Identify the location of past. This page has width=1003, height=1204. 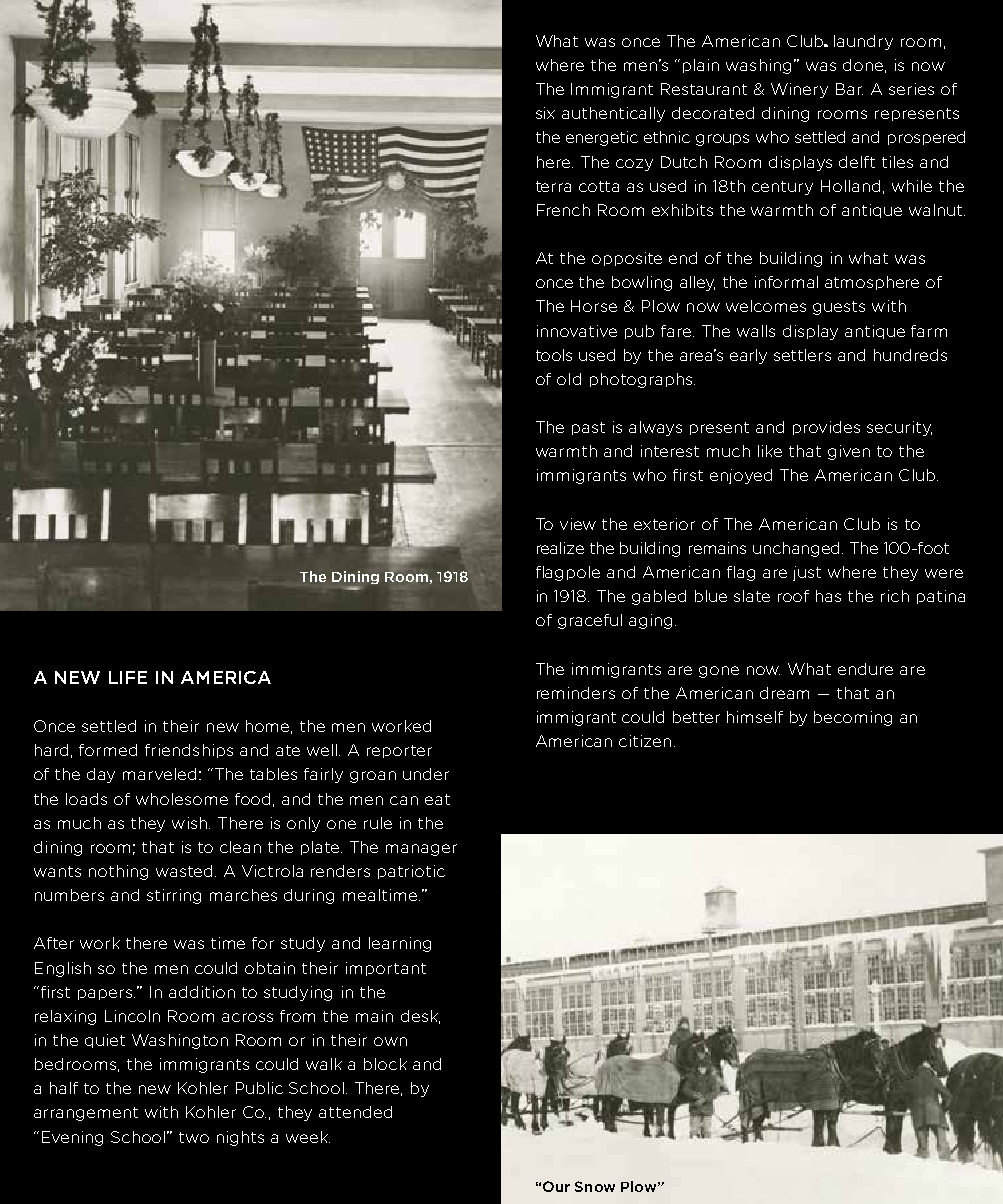
(588, 428).
